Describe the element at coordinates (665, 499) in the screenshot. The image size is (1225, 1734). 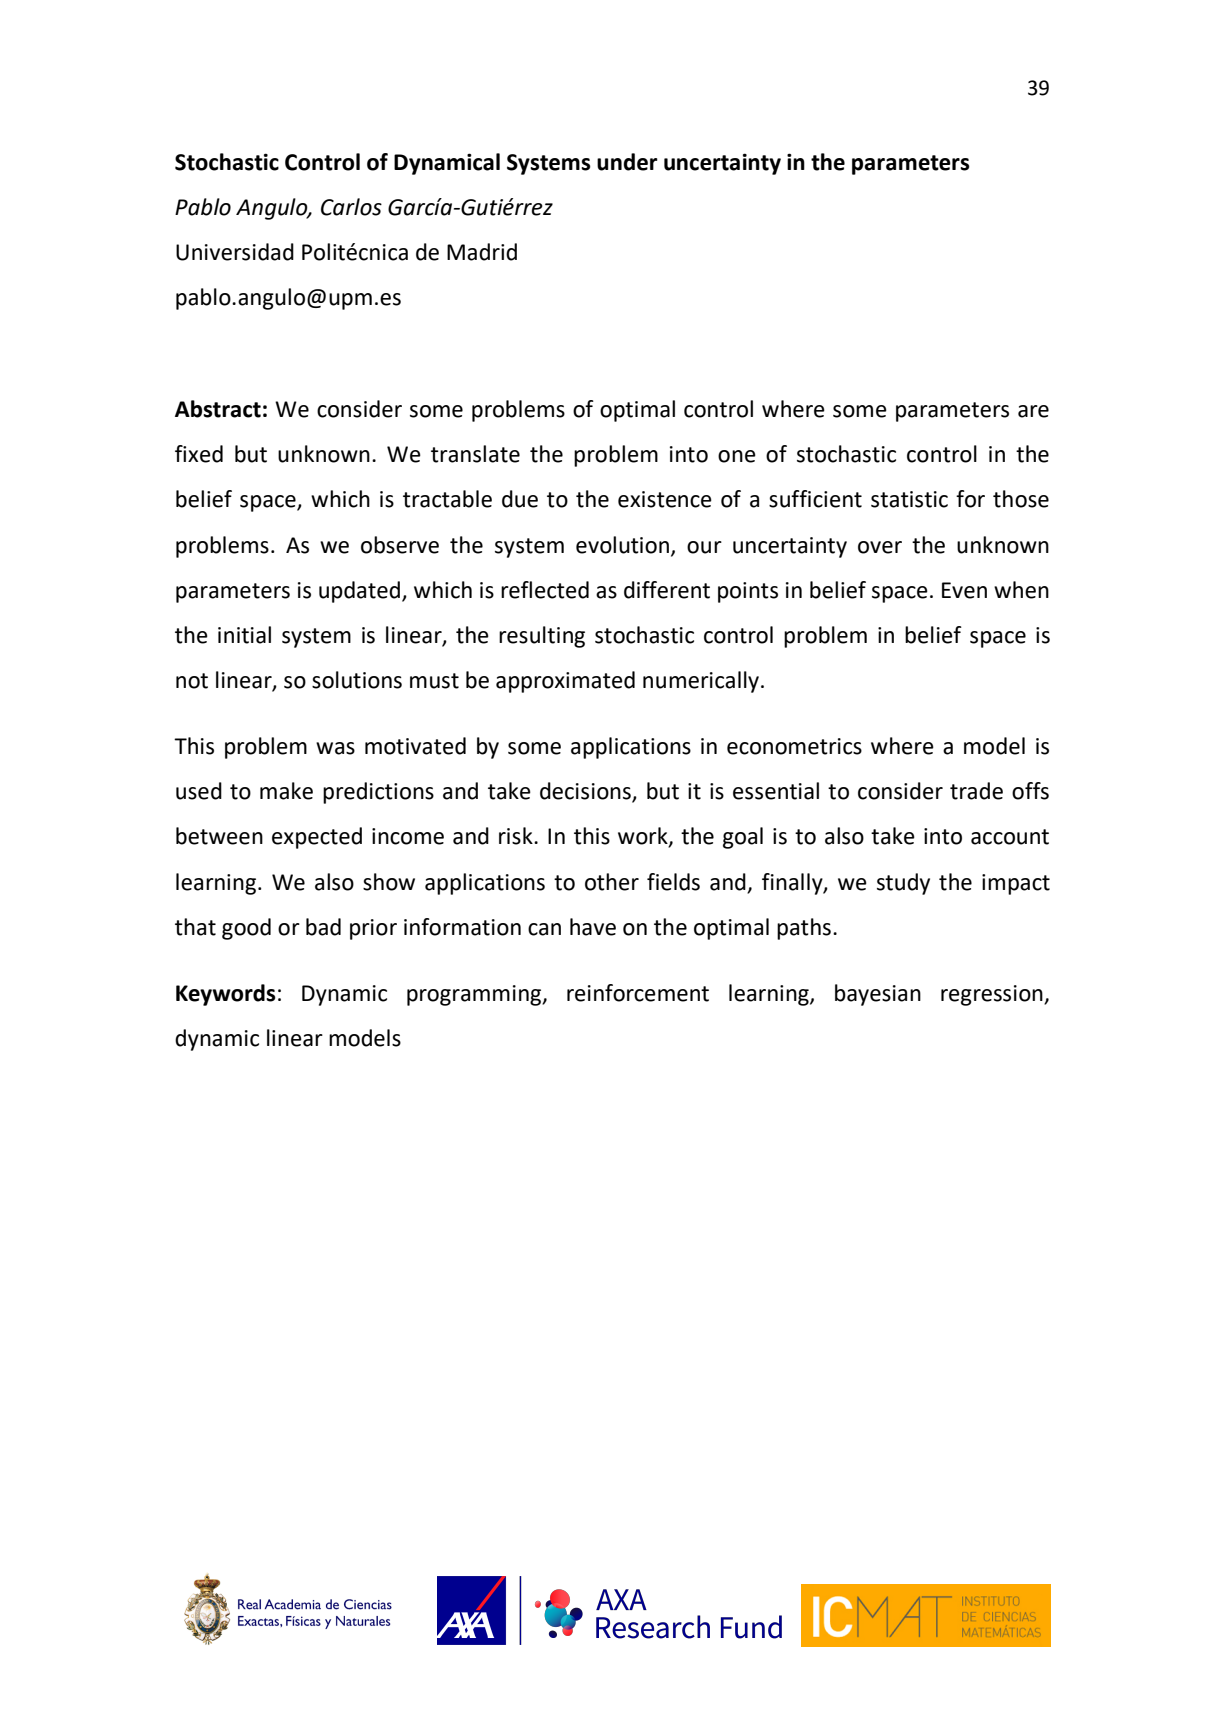
I see `existence` at that location.
